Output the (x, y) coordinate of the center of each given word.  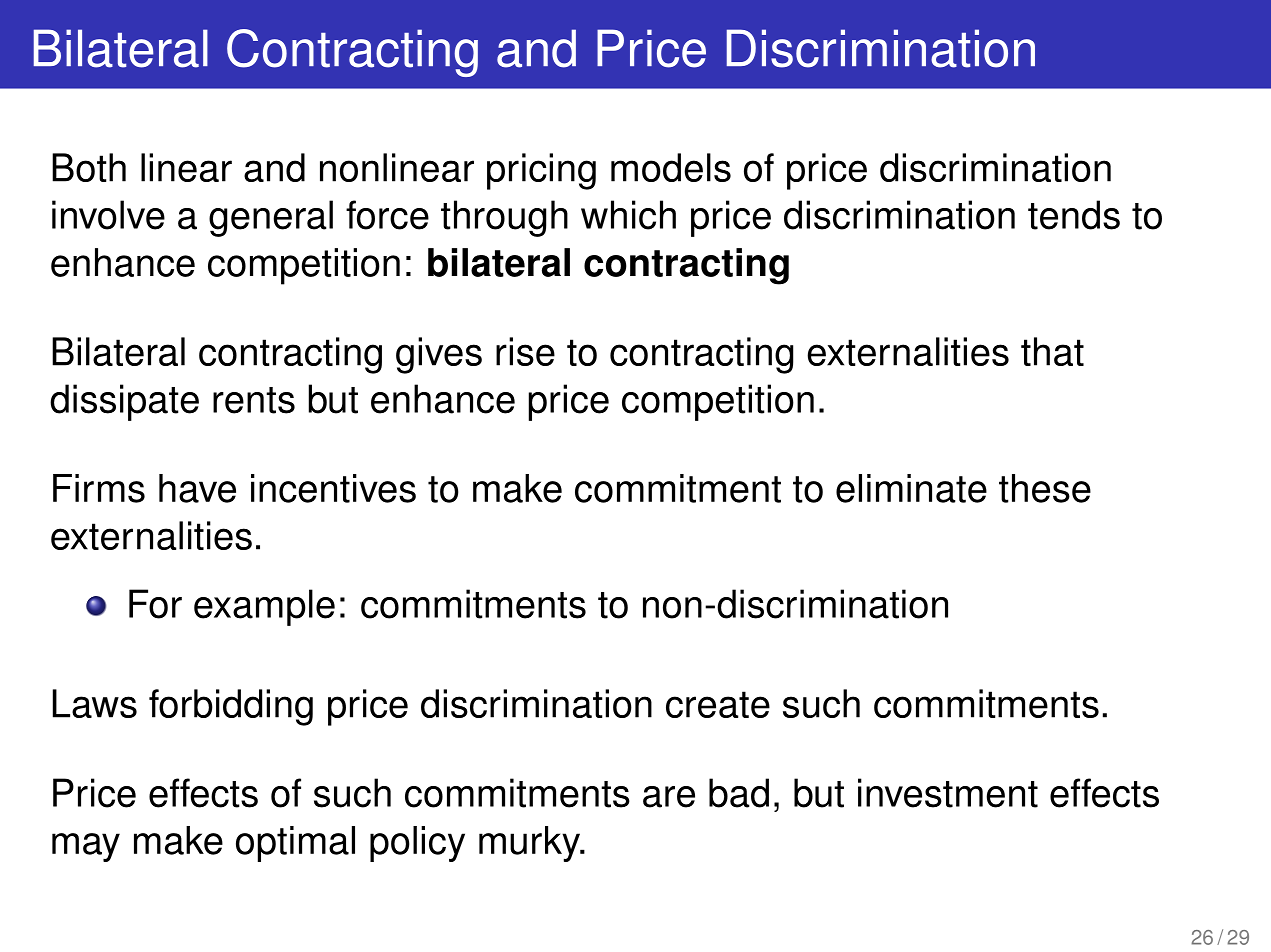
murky (531, 844)
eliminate (911, 488)
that (1052, 351)
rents (254, 400)
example (264, 607)
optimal (295, 844)
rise (525, 351)
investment (948, 793)
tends (1074, 215)
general (271, 218)
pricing (541, 171)
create (718, 704)
